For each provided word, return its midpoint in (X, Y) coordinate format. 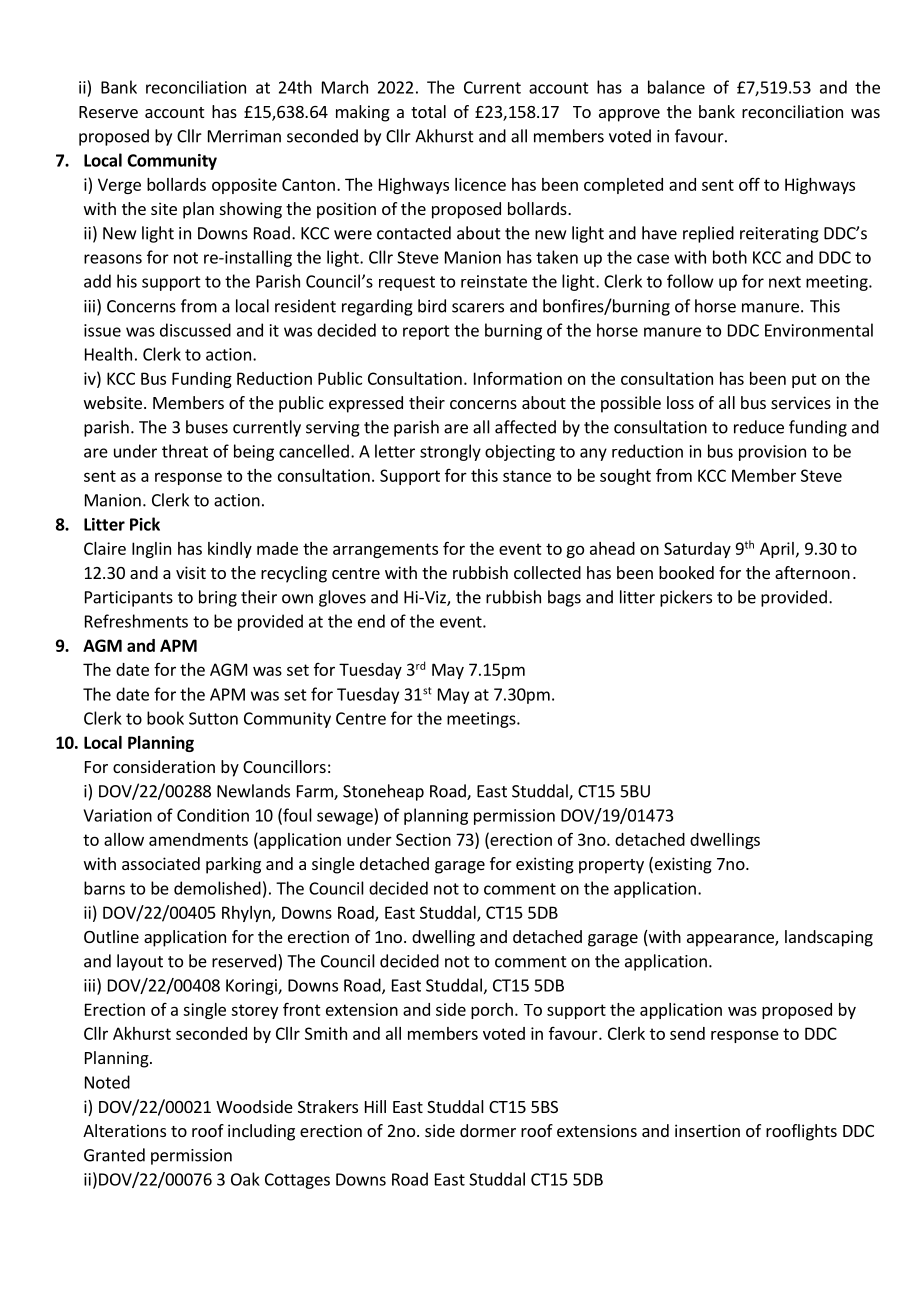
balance (676, 87)
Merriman (244, 136)
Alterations (124, 1130)
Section (423, 839)
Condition (213, 815)
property (611, 866)
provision (772, 453)
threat (185, 451)
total (428, 111)
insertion (707, 1130)
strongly (450, 452)
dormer (488, 1130)
